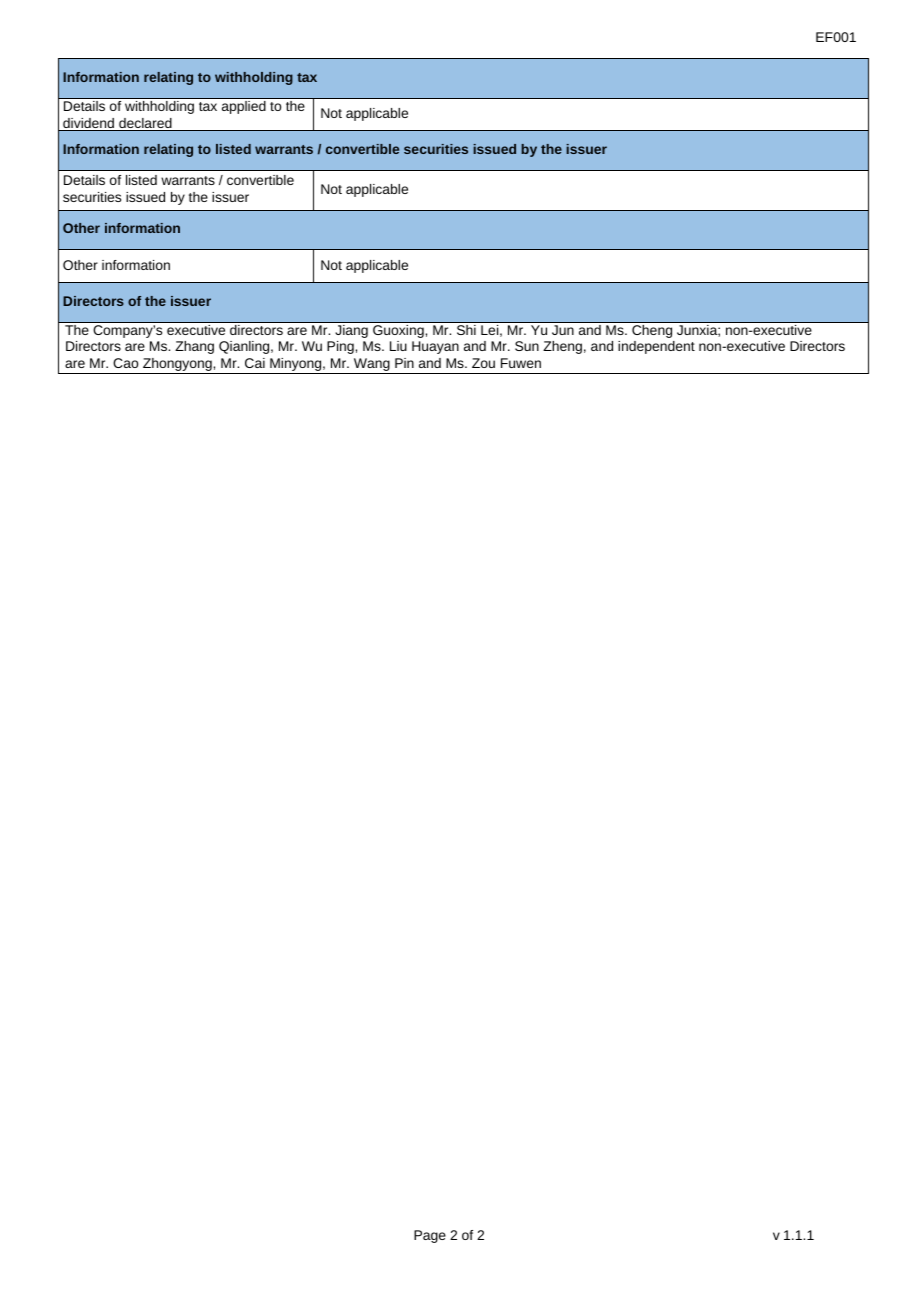 The height and width of the screenshot is (1308, 924). What do you see at coordinates (656, 347) in the screenshot?
I see `independent` at bounding box center [656, 347].
